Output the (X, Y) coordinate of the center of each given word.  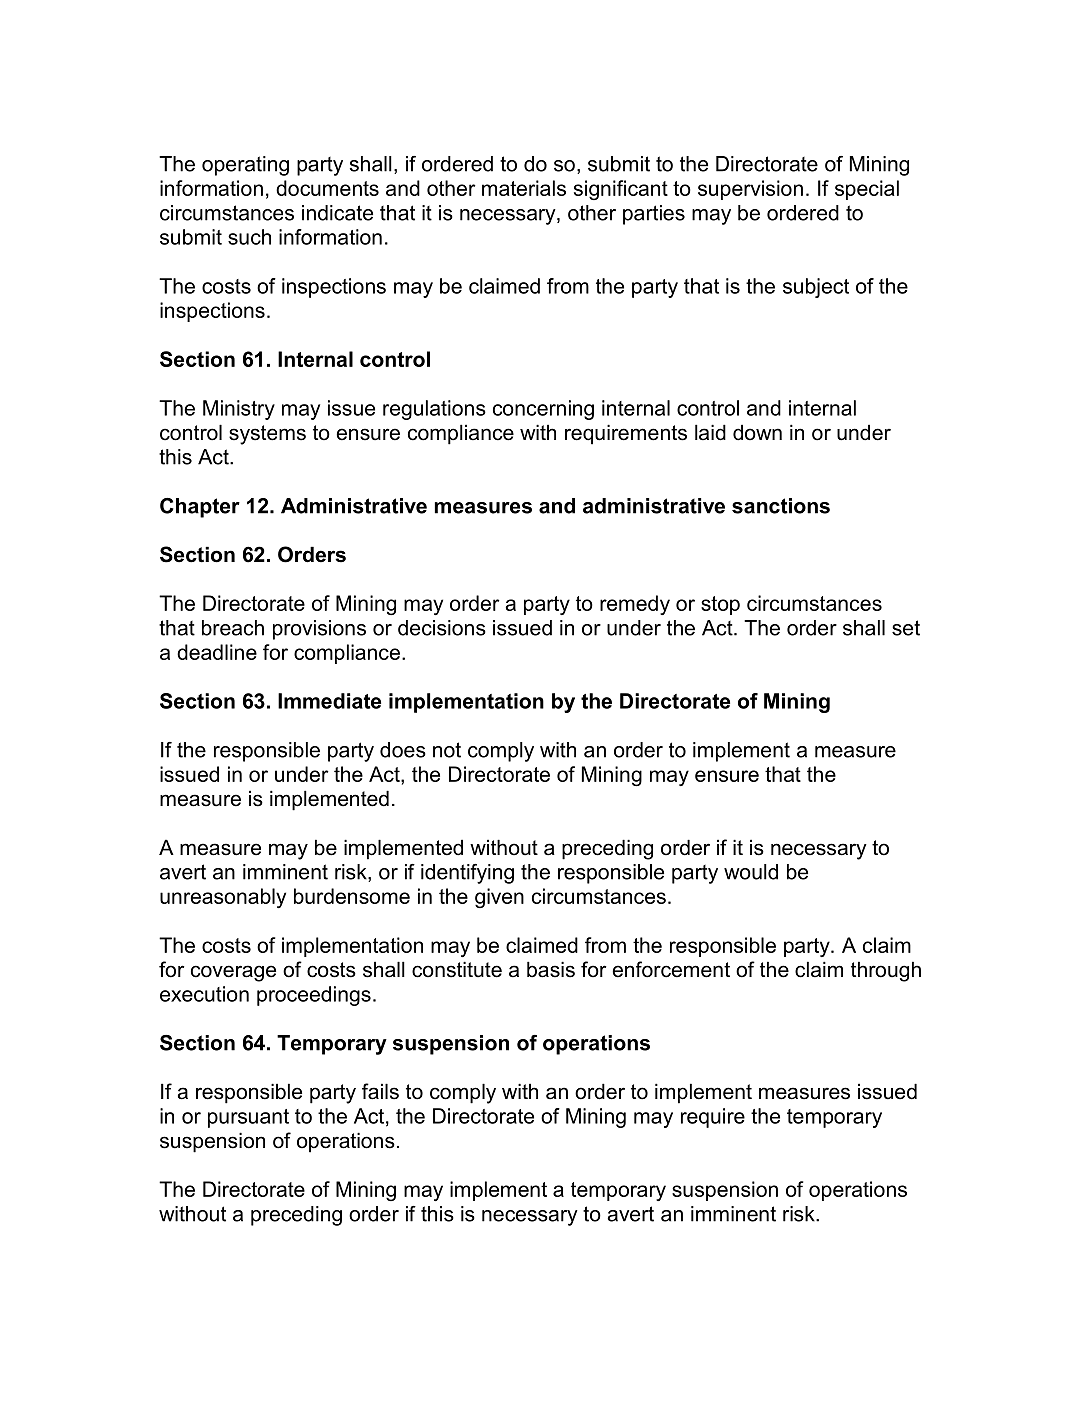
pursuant (248, 1118)
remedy (635, 605)
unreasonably (223, 898)
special (867, 190)
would (751, 872)
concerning (543, 410)
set (906, 628)
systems (267, 435)
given (499, 898)
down (757, 432)
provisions (319, 630)
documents (327, 188)
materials (524, 188)
